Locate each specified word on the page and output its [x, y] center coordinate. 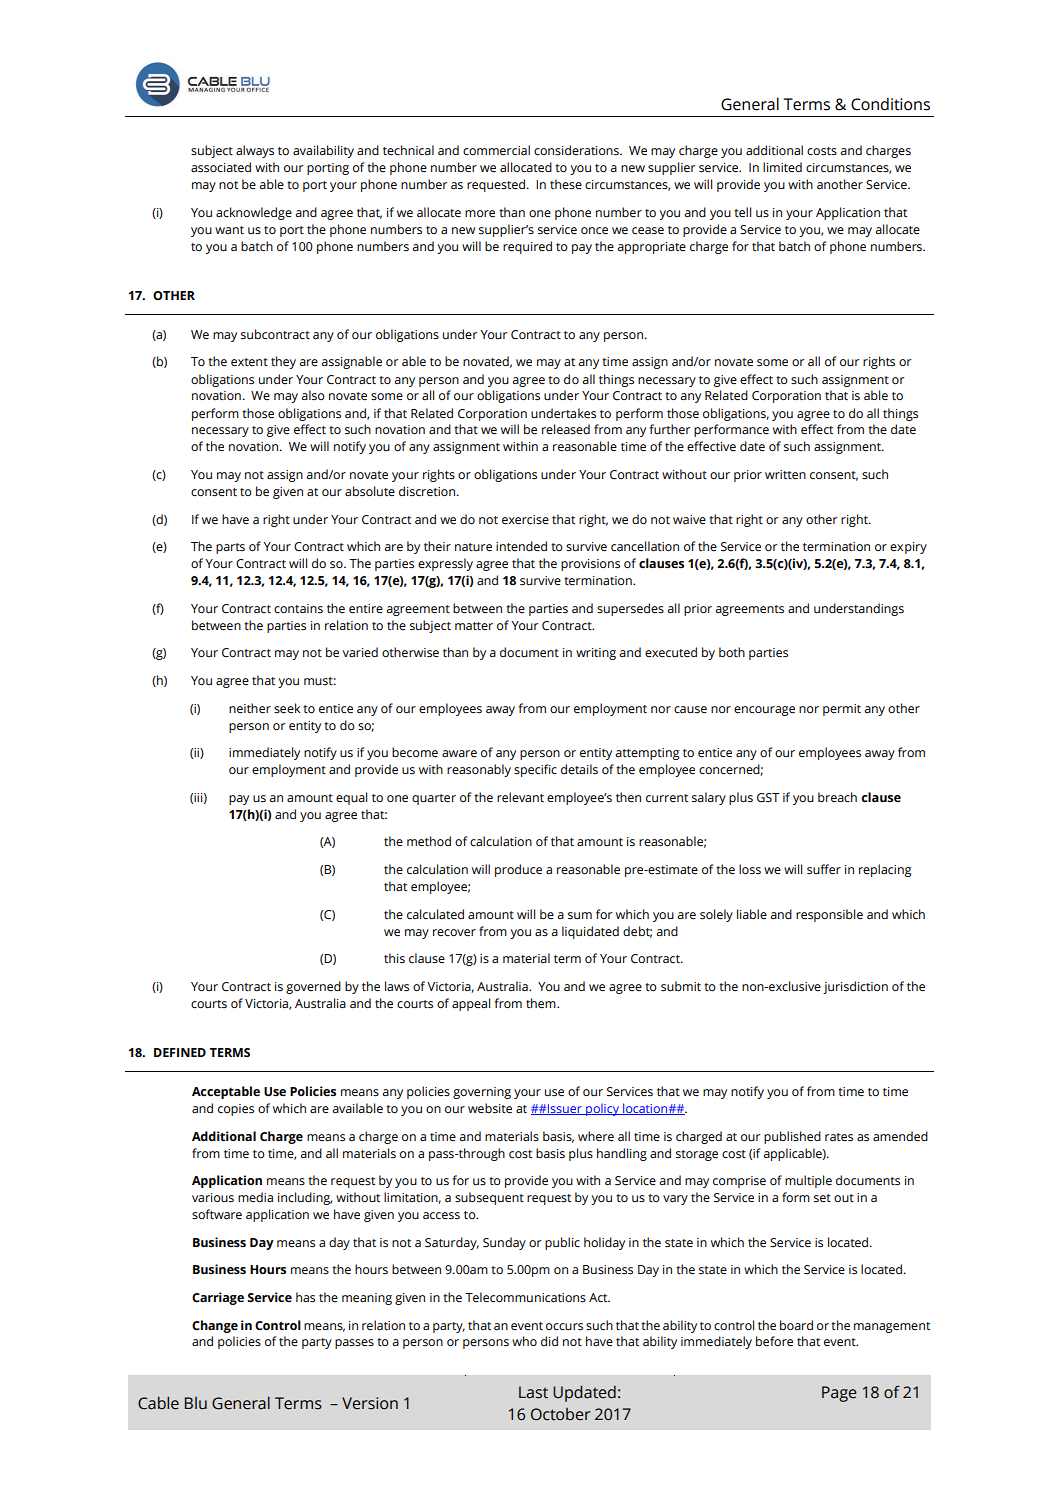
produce [518, 870]
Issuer [565, 1109]
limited [782, 167]
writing [596, 654]
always [255, 151]
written [785, 475]
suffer [824, 869]
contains [298, 608]
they [283, 362]
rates [839, 1137]
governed [313, 987]
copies [236, 1110]
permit [842, 710]
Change [215, 1326]
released [566, 429]
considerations [577, 150]
